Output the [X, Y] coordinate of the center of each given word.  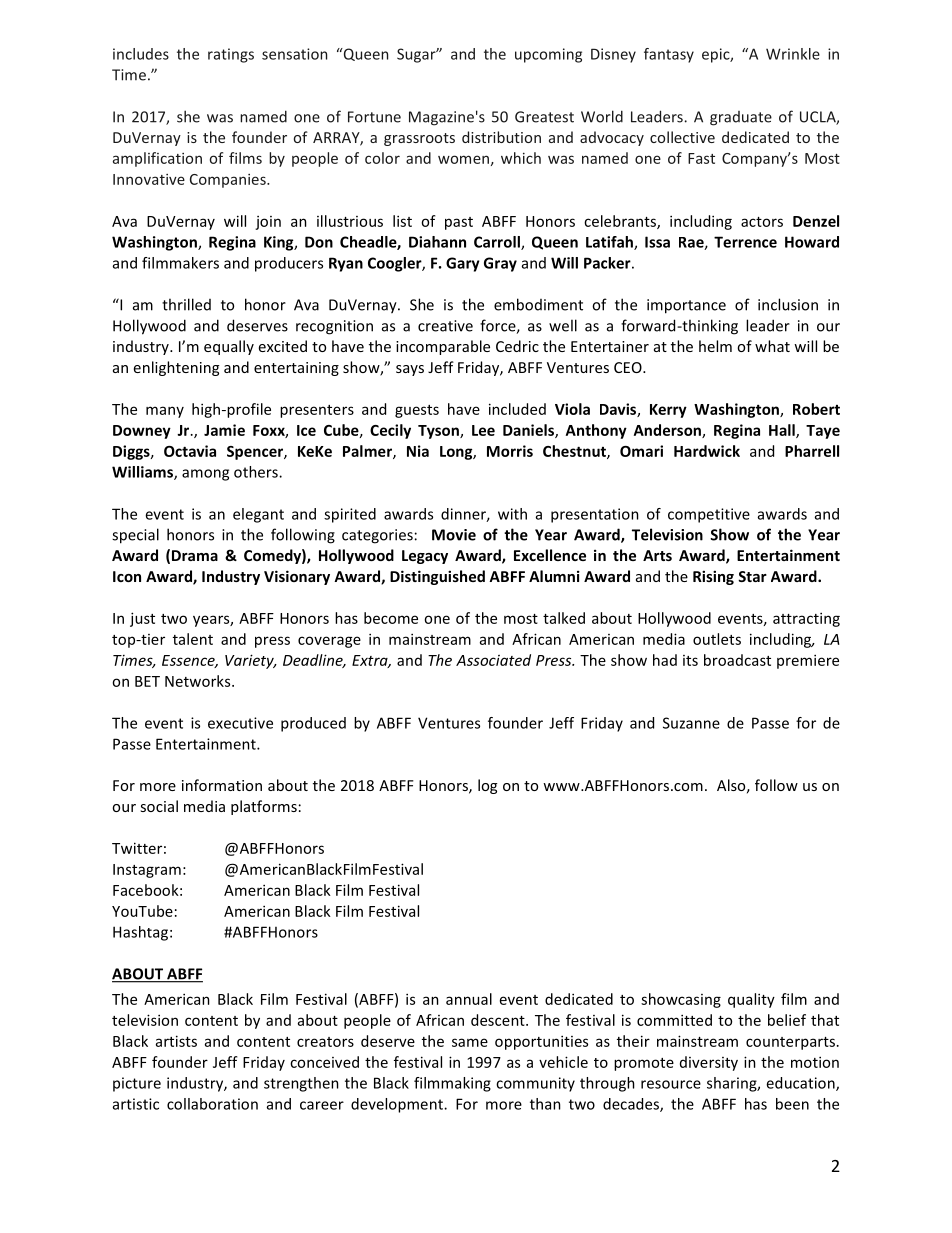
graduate [741, 118]
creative [445, 326]
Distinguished [437, 577]
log [487, 786]
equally [229, 347]
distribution [501, 137]
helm [715, 346]
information [222, 785]
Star [752, 576]
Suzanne [691, 723]
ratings [231, 55]
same [470, 1042]
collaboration [212, 1104]
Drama [195, 555]
